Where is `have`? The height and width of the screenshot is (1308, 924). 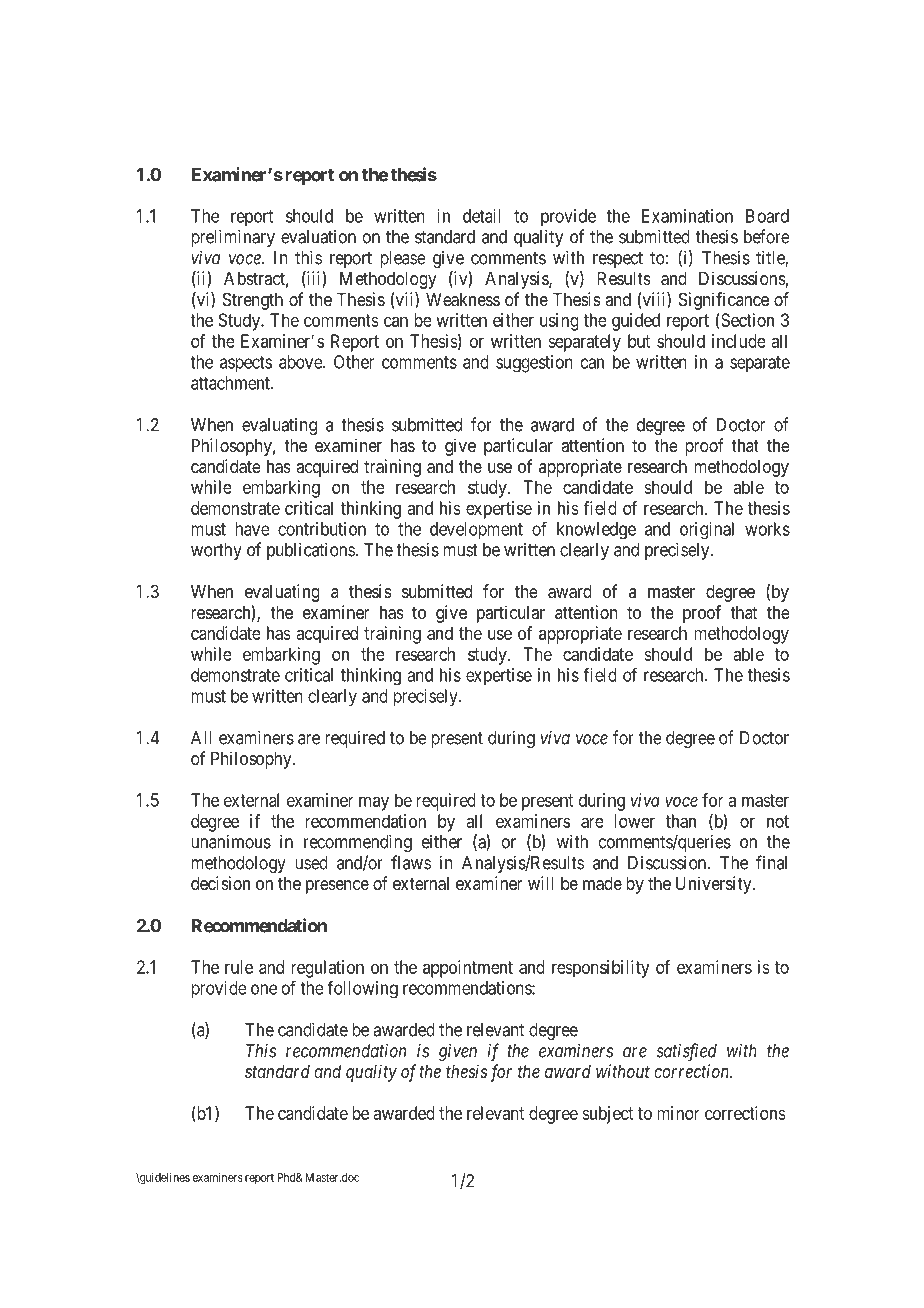
have is located at coordinates (252, 529).
